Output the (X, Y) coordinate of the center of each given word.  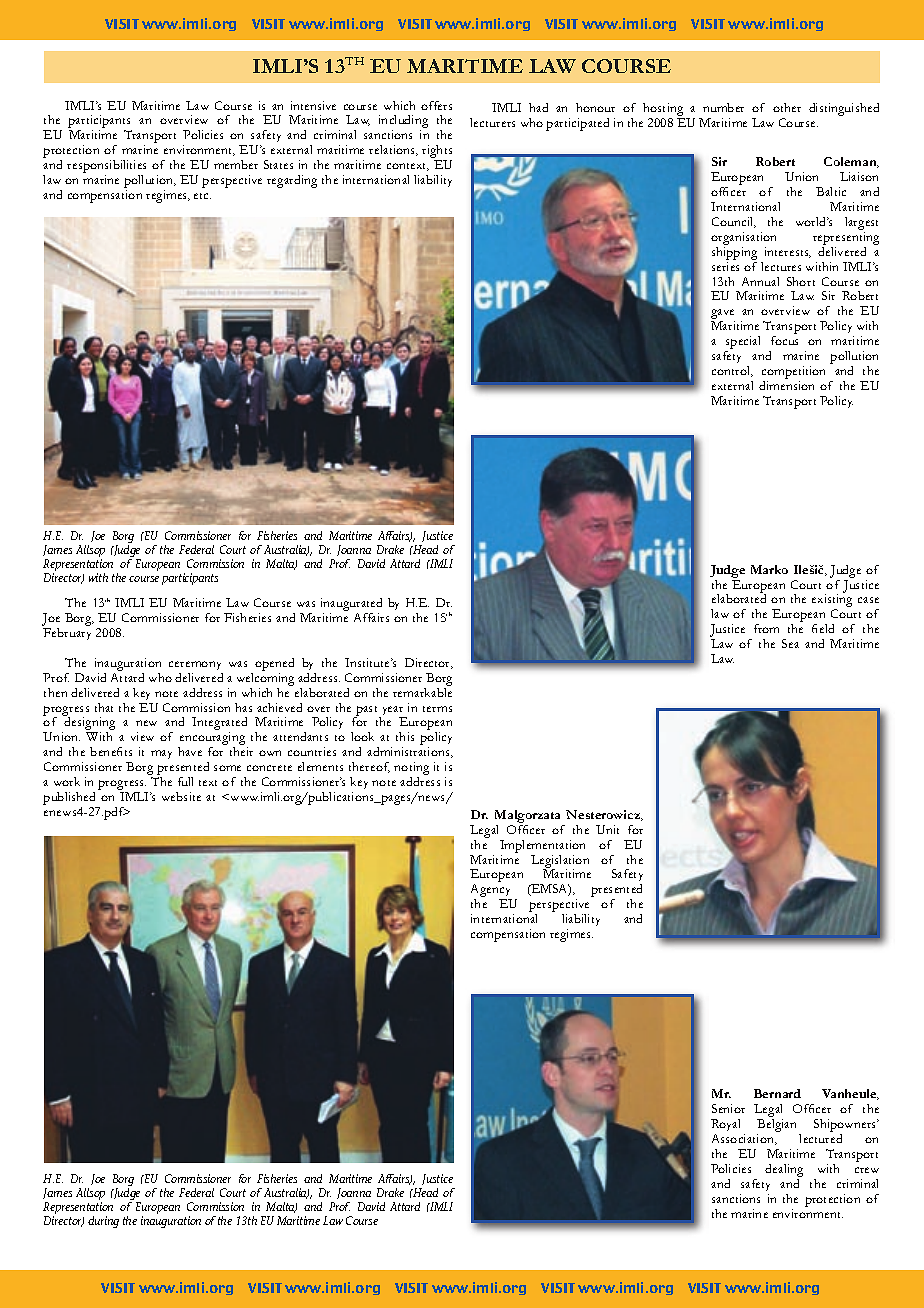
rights (437, 153)
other (787, 107)
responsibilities (106, 168)
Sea (790, 643)
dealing (784, 1170)
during (103, 1222)
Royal (725, 1127)
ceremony (195, 665)
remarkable (422, 691)
